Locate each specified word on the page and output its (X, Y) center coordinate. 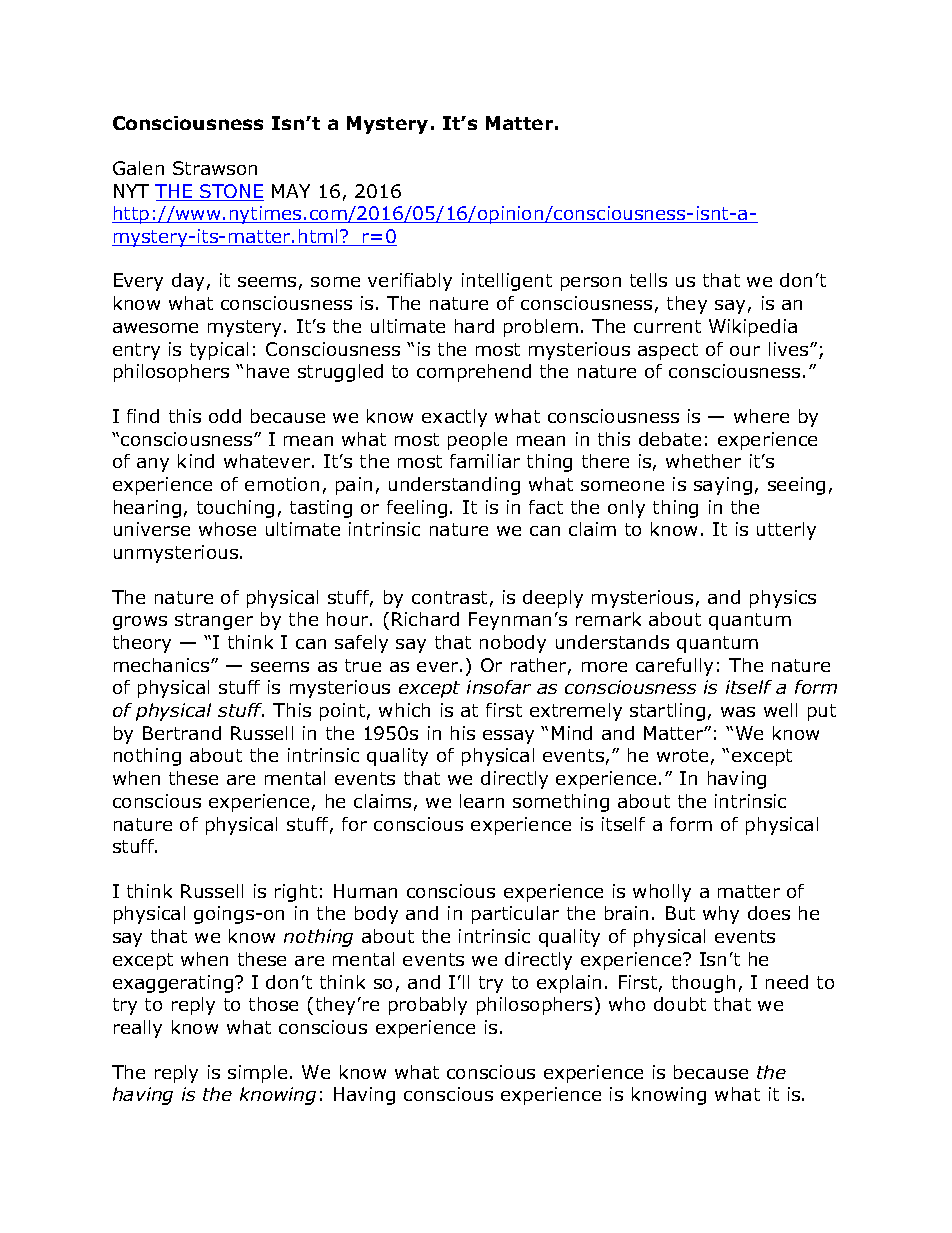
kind (196, 461)
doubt (680, 1004)
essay (508, 737)
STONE (231, 192)
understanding (454, 486)
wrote (682, 755)
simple (257, 1074)
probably (428, 1006)
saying (723, 486)
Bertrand (182, 733)
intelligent (507, 282)
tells (648, 280)
